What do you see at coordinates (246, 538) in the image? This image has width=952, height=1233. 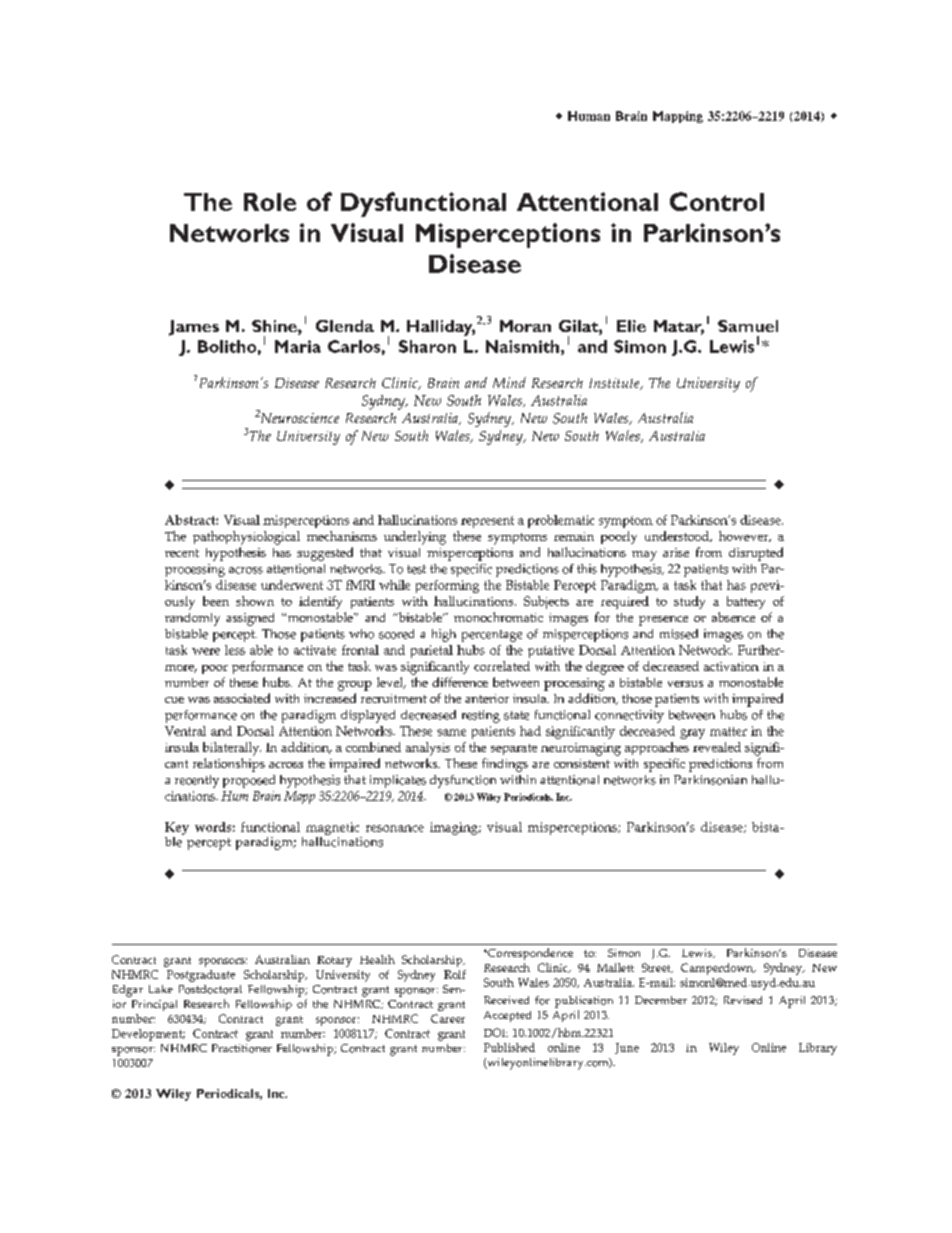 I see `pathophysiological` at bounding box center [246, 538].
